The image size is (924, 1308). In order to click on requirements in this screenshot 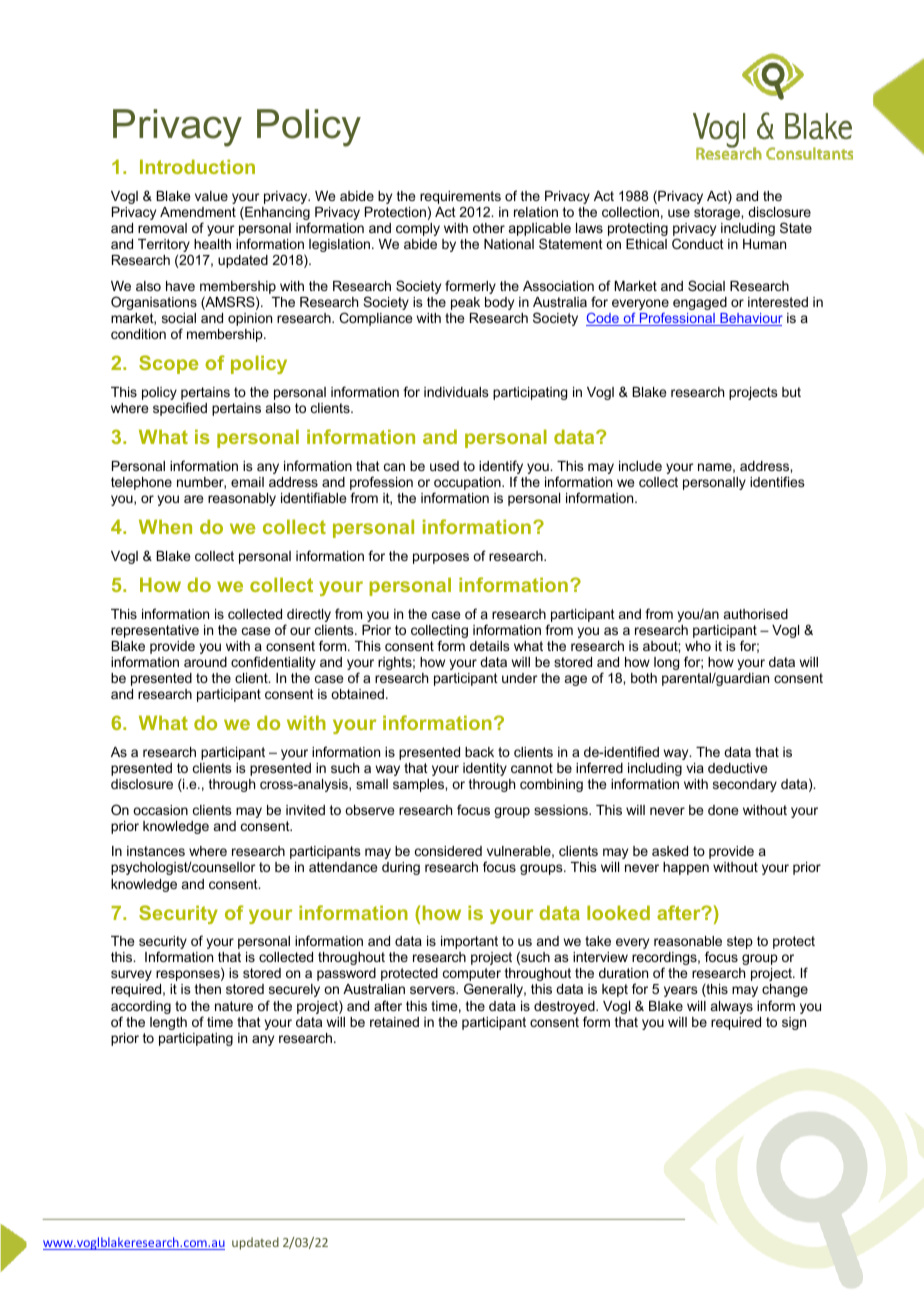, I will do `click(460, 197)`.
